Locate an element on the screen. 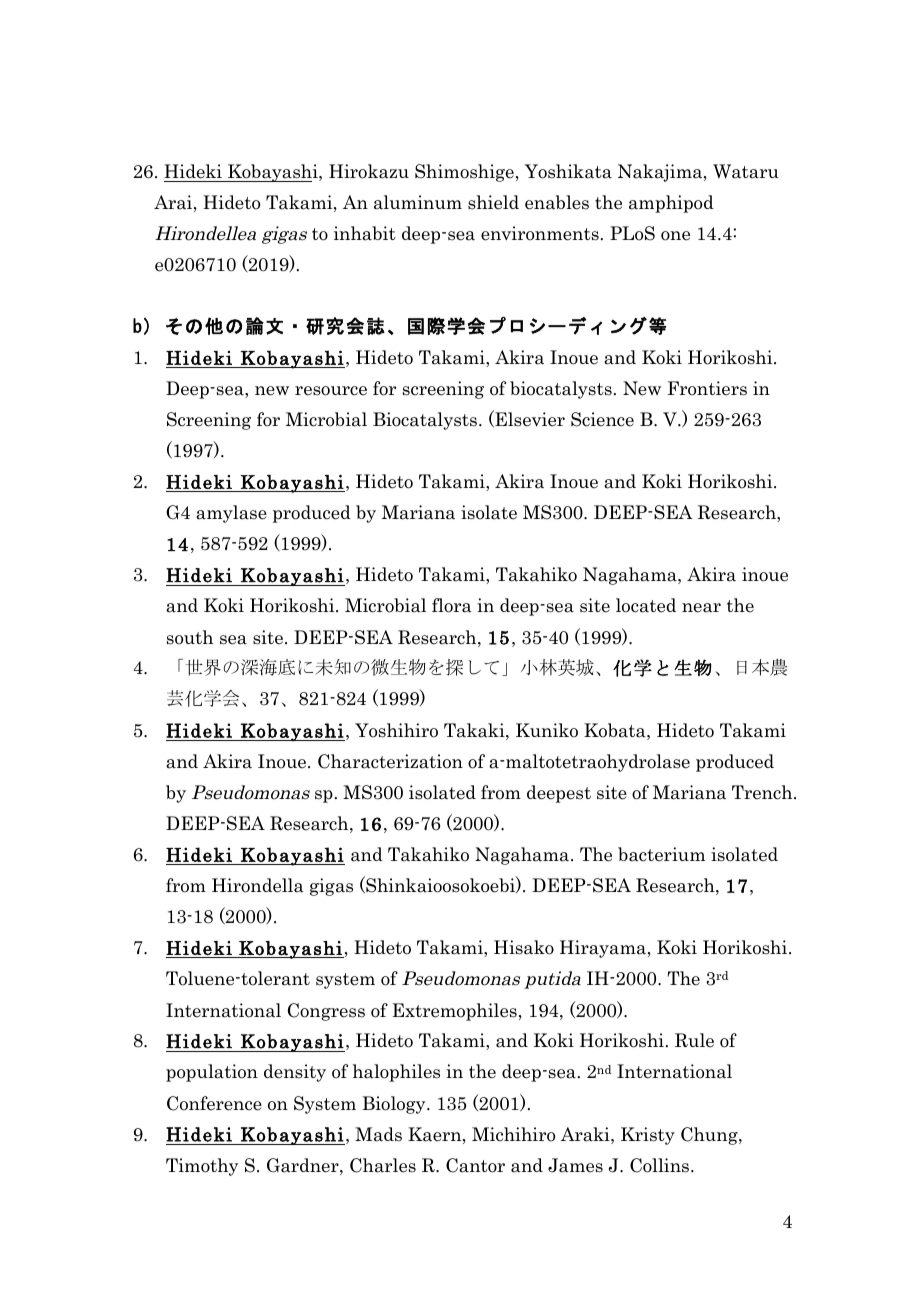 The width and height of the screenshot is (924, 1308). flora is located at coordinates (452, 605).
